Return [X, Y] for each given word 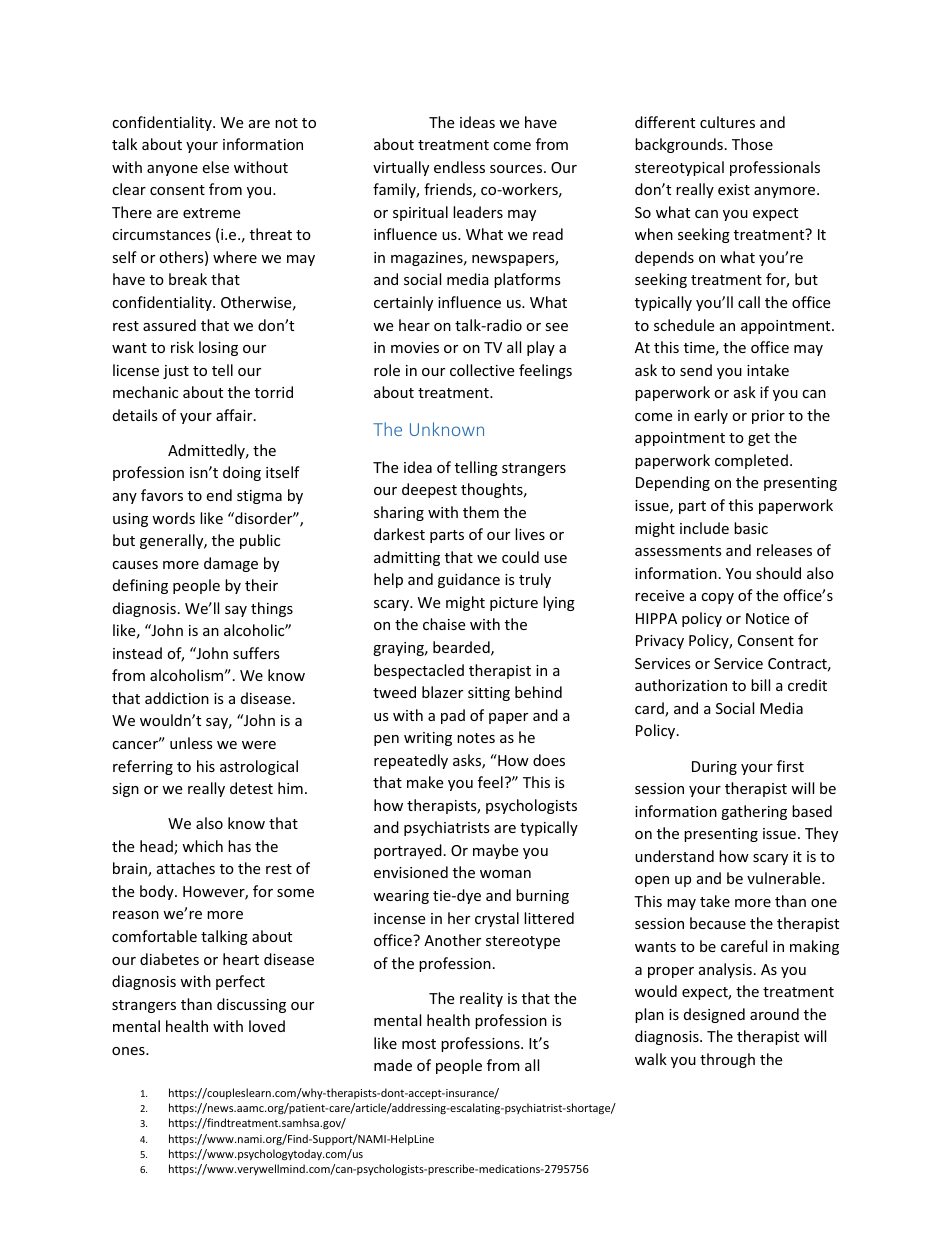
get [759, 439]
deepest [429, 490]
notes [476, 738]
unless [191, 743]
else [215, 167]
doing [242, 473]
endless [459, 167]
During [714, 768]
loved [267, 1026]
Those [752, 144]
